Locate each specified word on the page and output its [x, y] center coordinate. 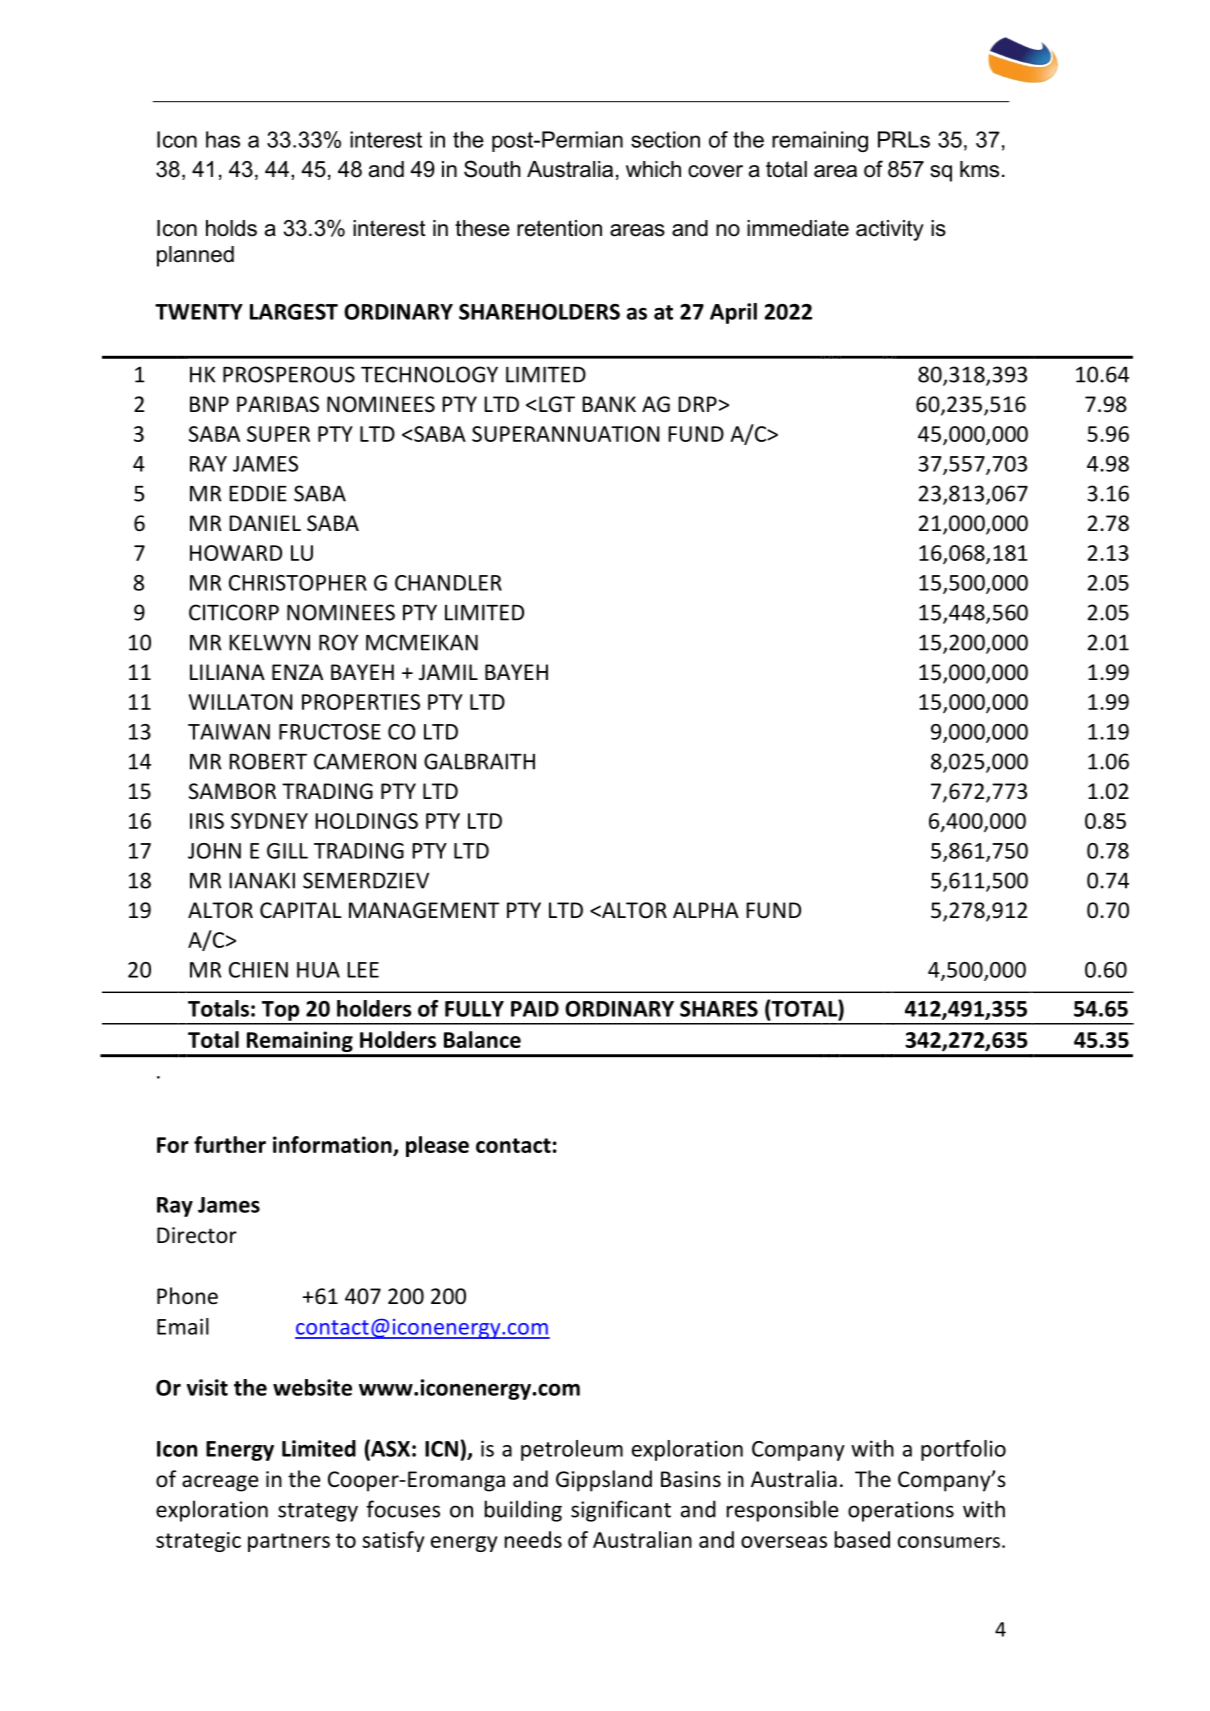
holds [231, 228]
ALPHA [706, 910]
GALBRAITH [479, 761]
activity [890, 230]
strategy [318, 1512]
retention [559, 228]
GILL [287, 851]
